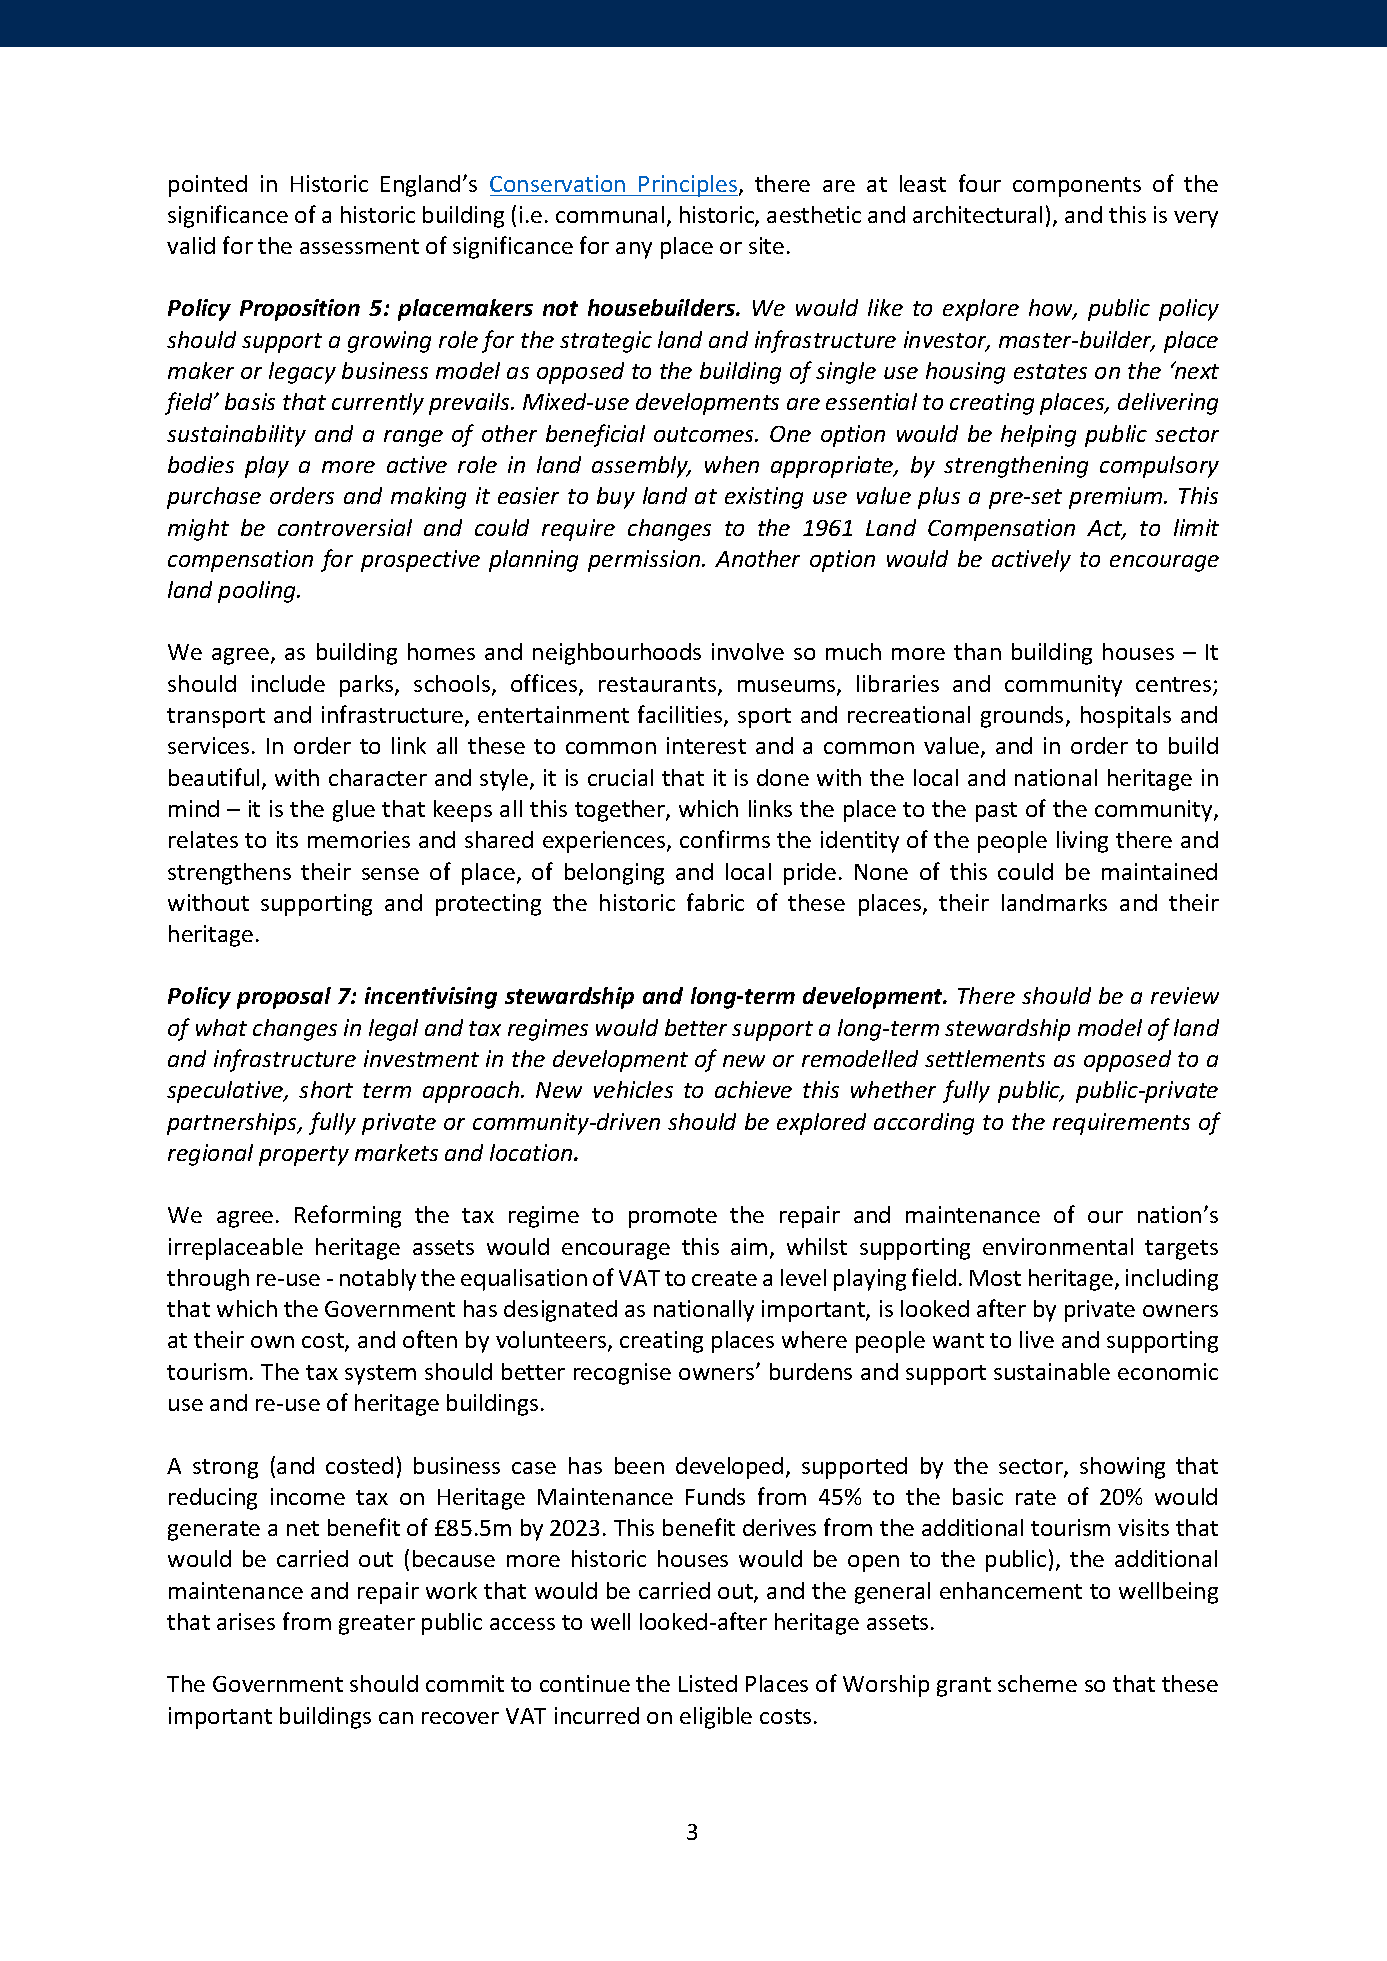 Image resolution: width=1387 pixels, height=1961 pixels. I want to click on Listed, so click(708, 1683).
